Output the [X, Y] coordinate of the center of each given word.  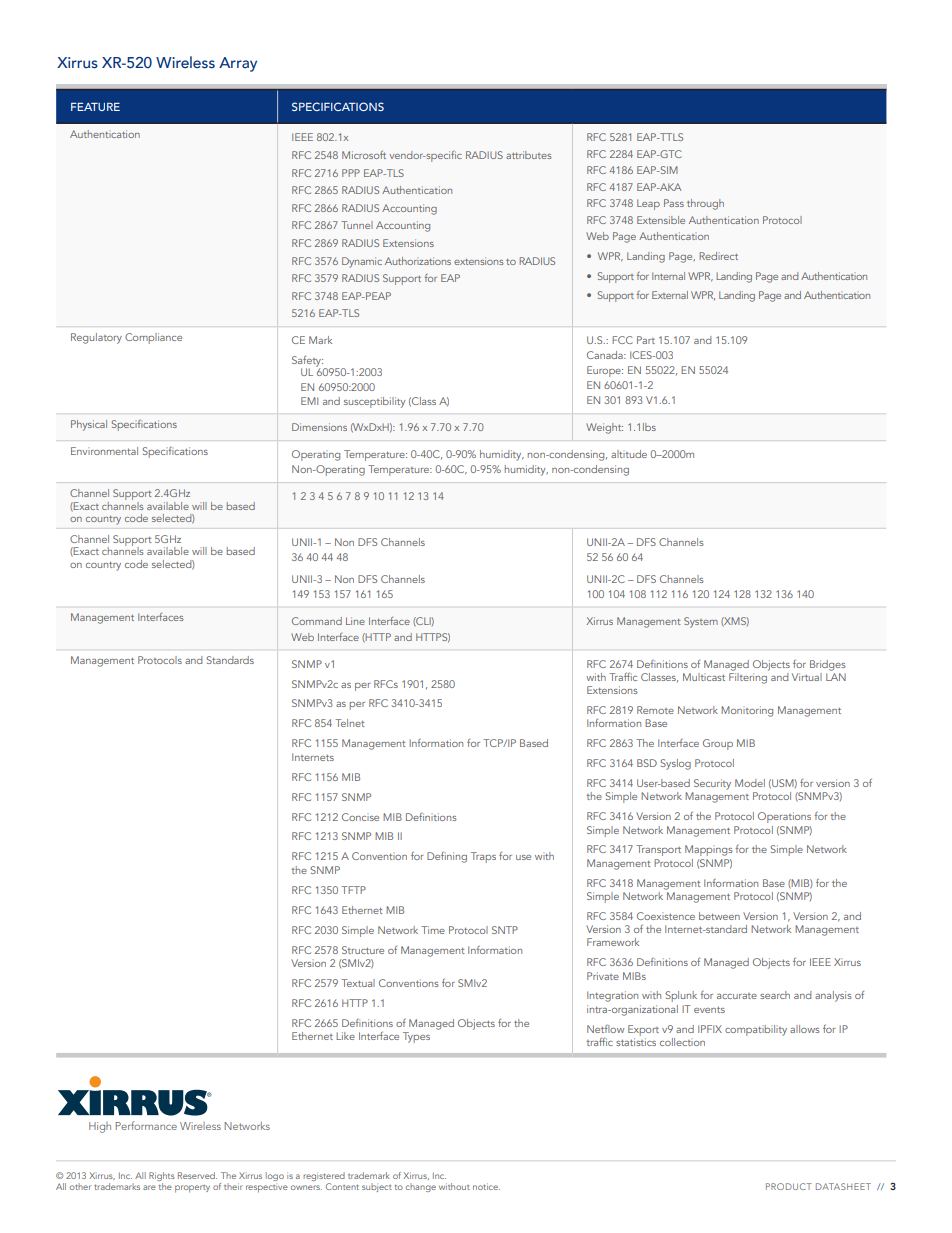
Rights [162, 1178]
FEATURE [95, 107]
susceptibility [374, 402]
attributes [529, 155]
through [705, 204]
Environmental [104, 451]
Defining [447, 857]
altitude [629, 454]
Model [750, 783]
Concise [360, 817]
